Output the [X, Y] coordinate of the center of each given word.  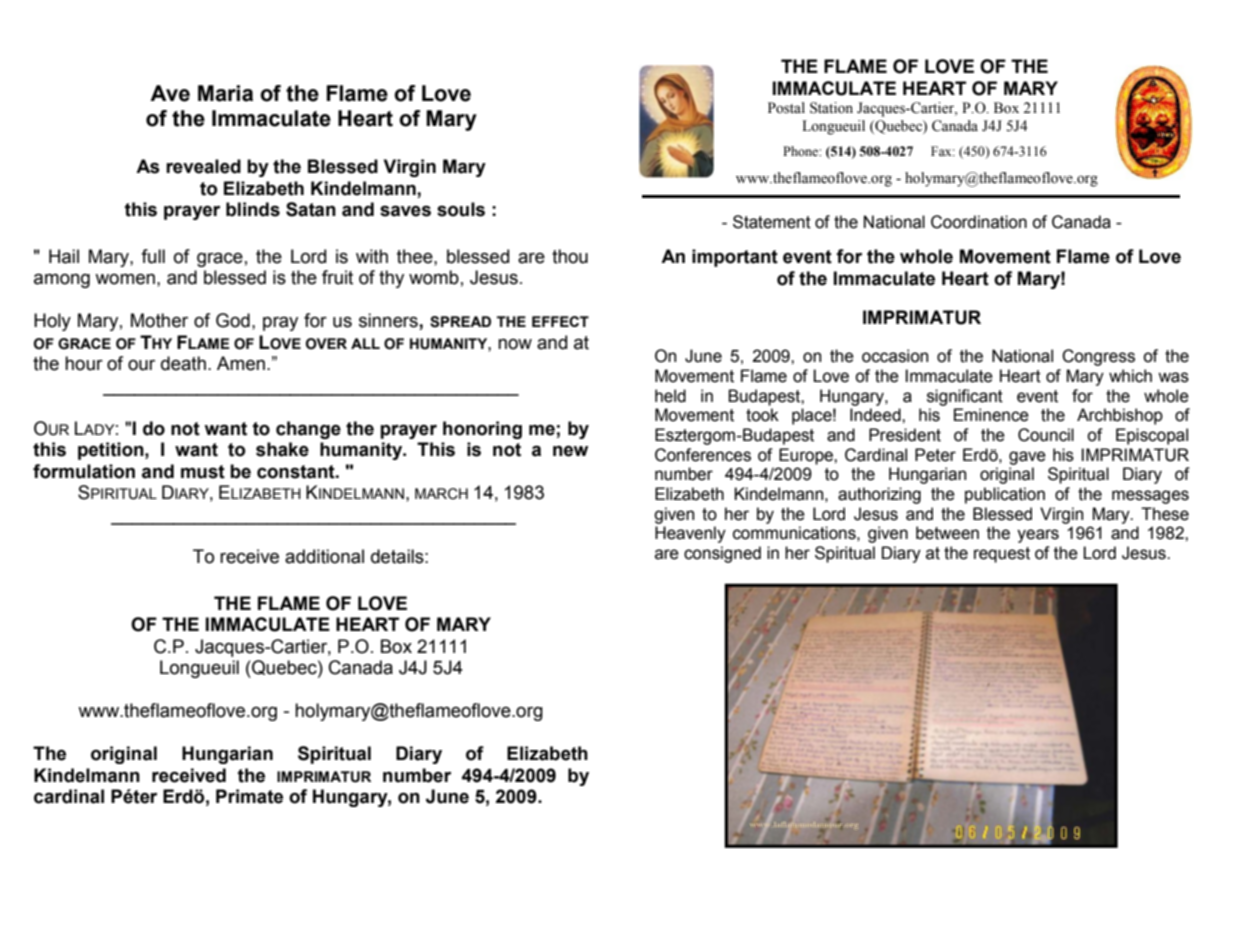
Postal [786, 108]
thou [570, 256]
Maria [225, 93]
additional [324, 556]
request [1002, 555]
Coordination [979, 222]
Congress [1098, 357]
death [183, 363]
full [153, 256]
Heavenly [690, 534]
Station [831, 108]
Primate [249, 796]
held [670, 396]
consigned [722, 554]
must [203, 472]
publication [1005, 495]
